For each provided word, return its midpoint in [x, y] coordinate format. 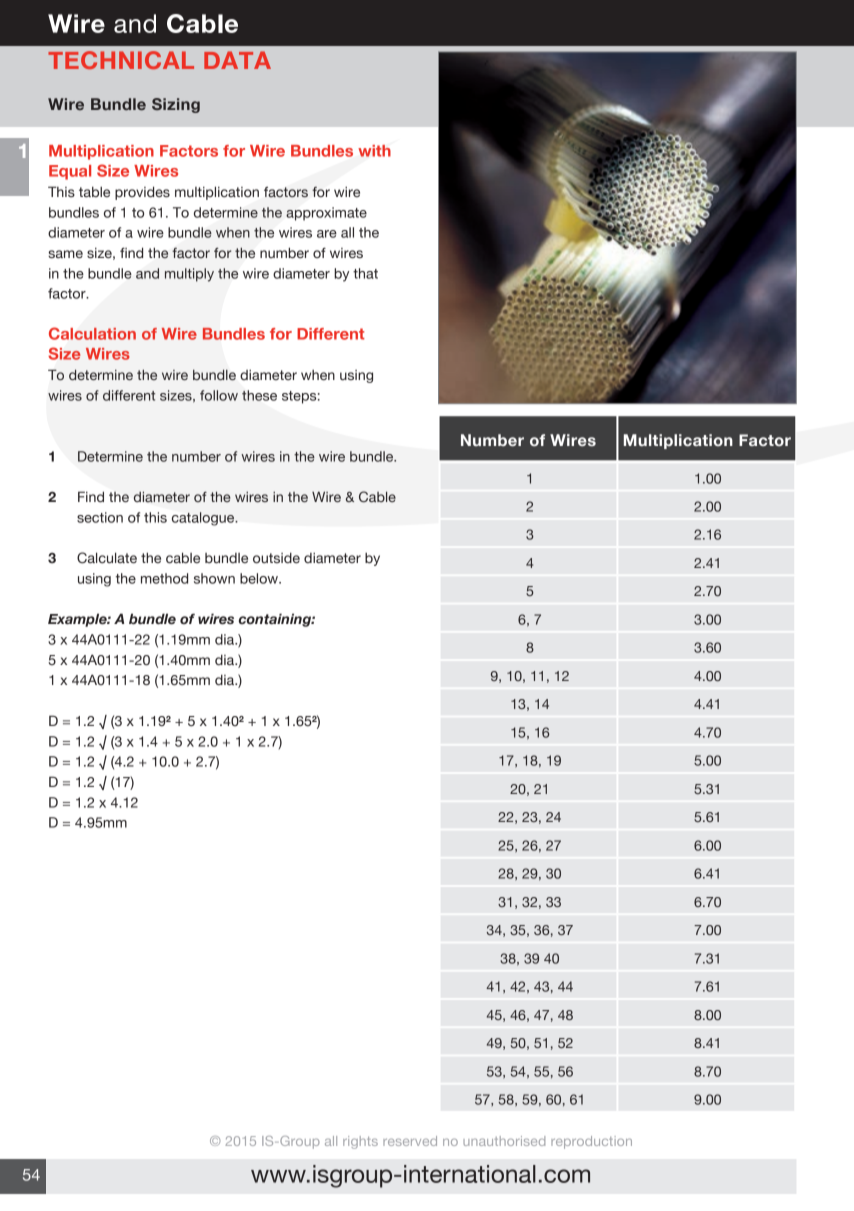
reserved [410, 1141]
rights [360, 1142]
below [260, 578]
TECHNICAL [121, 60]
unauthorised [504, 1141]
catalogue [204, 519]
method [164, 578]
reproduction [591, 1142]
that [365, 273]
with [374, 151]
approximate [326, 214]
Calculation [92, 333]
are [327, 234]
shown [214, 578]
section [100, 517]
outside [276, 558]
